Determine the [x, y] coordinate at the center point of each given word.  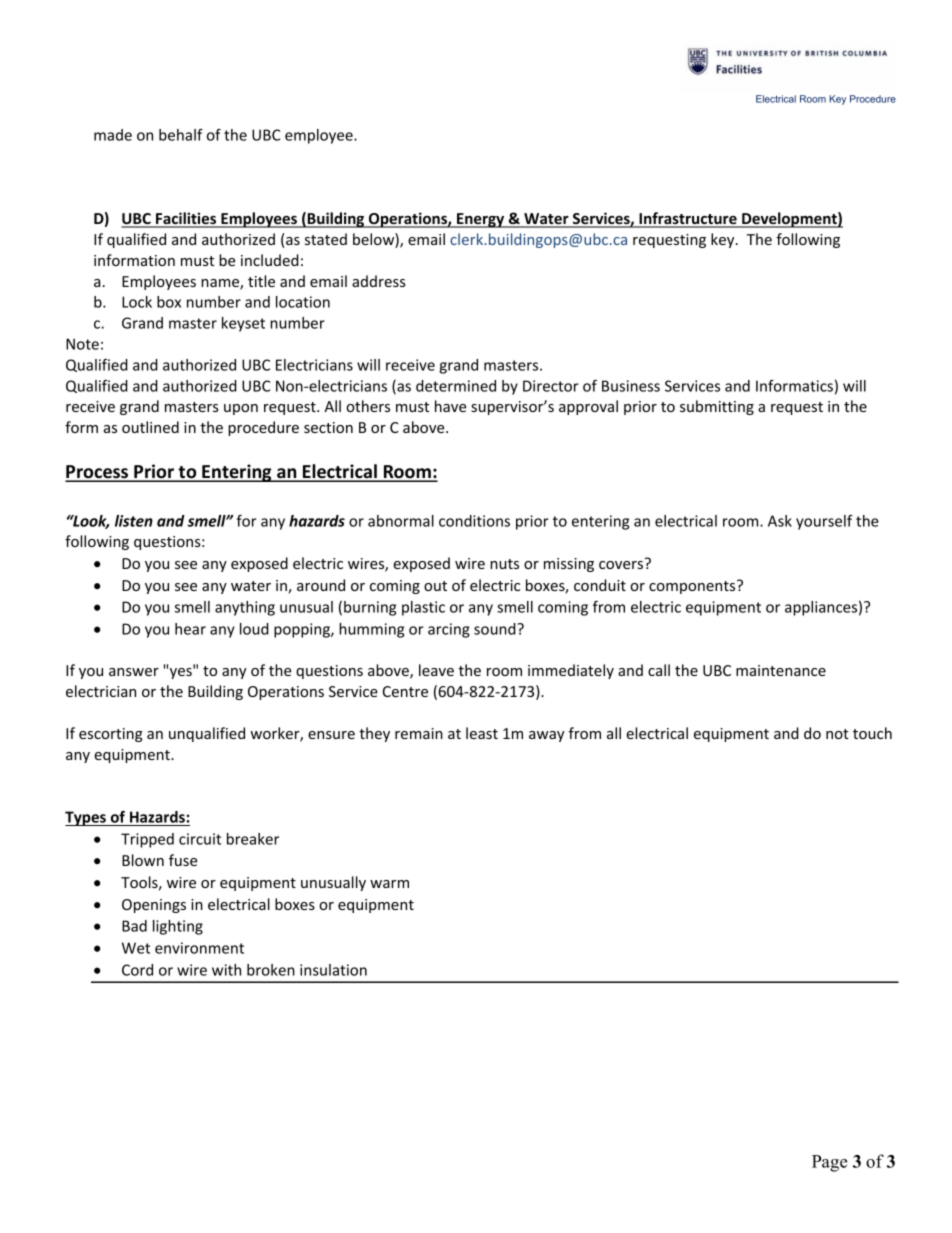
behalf [181, 135]
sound [496, 629]
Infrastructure [688, 219]
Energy [481, 220]
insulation [333, 970]
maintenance [781, 670]
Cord [137, 970]
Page [829, 1163]
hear [190, 629]
